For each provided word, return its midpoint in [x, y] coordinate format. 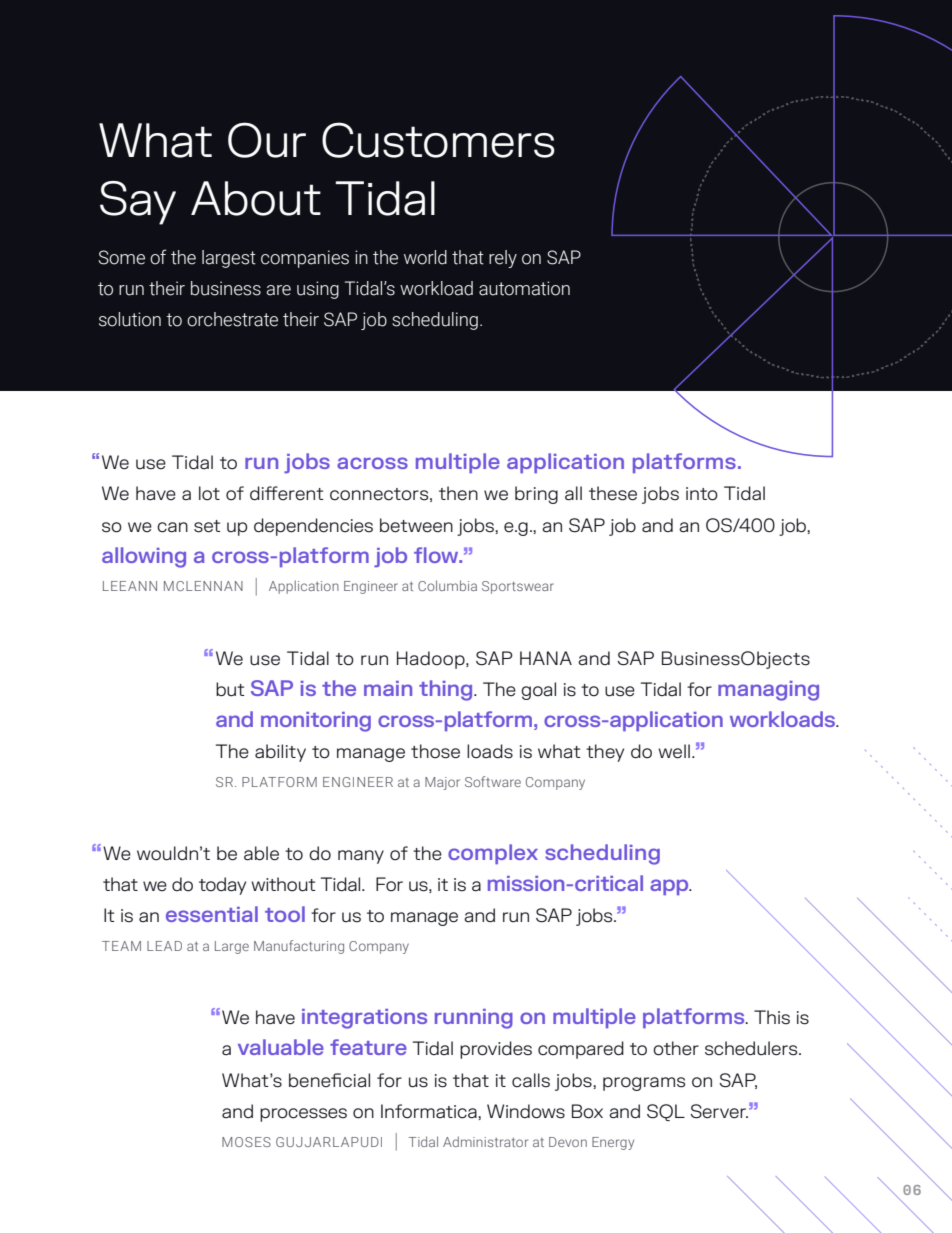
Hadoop [432, 660]
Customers [438, 140]
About [256, 198]
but [230, 689]
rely [503, 259]
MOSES [246, 1142]
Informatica [430, 1111]
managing [768, 691]
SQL [666, 1112]
